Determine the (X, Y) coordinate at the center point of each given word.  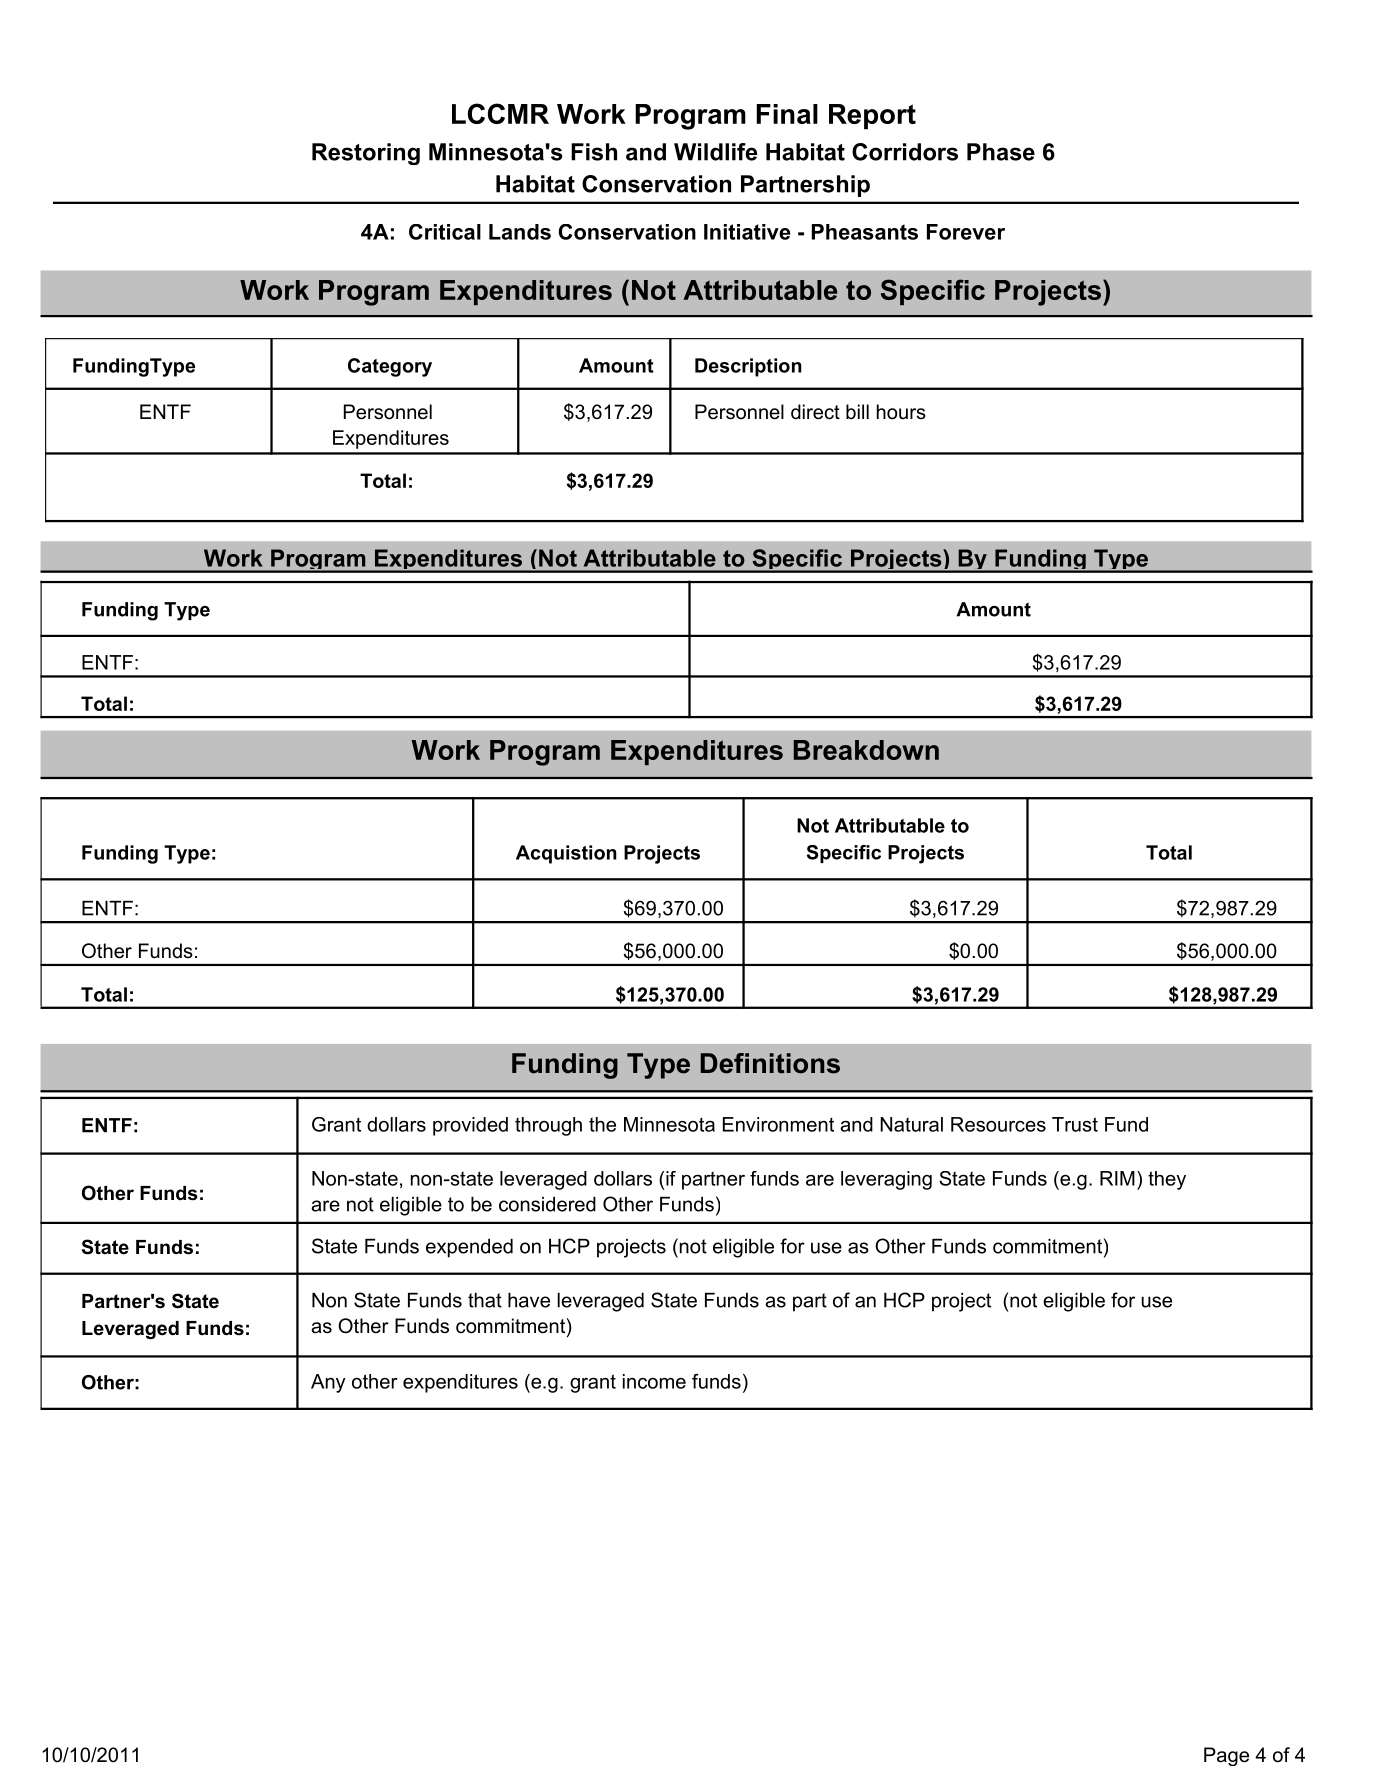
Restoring (366, 154)
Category (390, 367)
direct (815, 412)
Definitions (770, 1063)
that (485, 1300)
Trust (1075, 1124)
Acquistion (566, 854)
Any (328, 1383)
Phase (1001, 152)
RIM (1117, 1178)
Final (787, 114)
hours (901, 412)
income (654, 1381)
